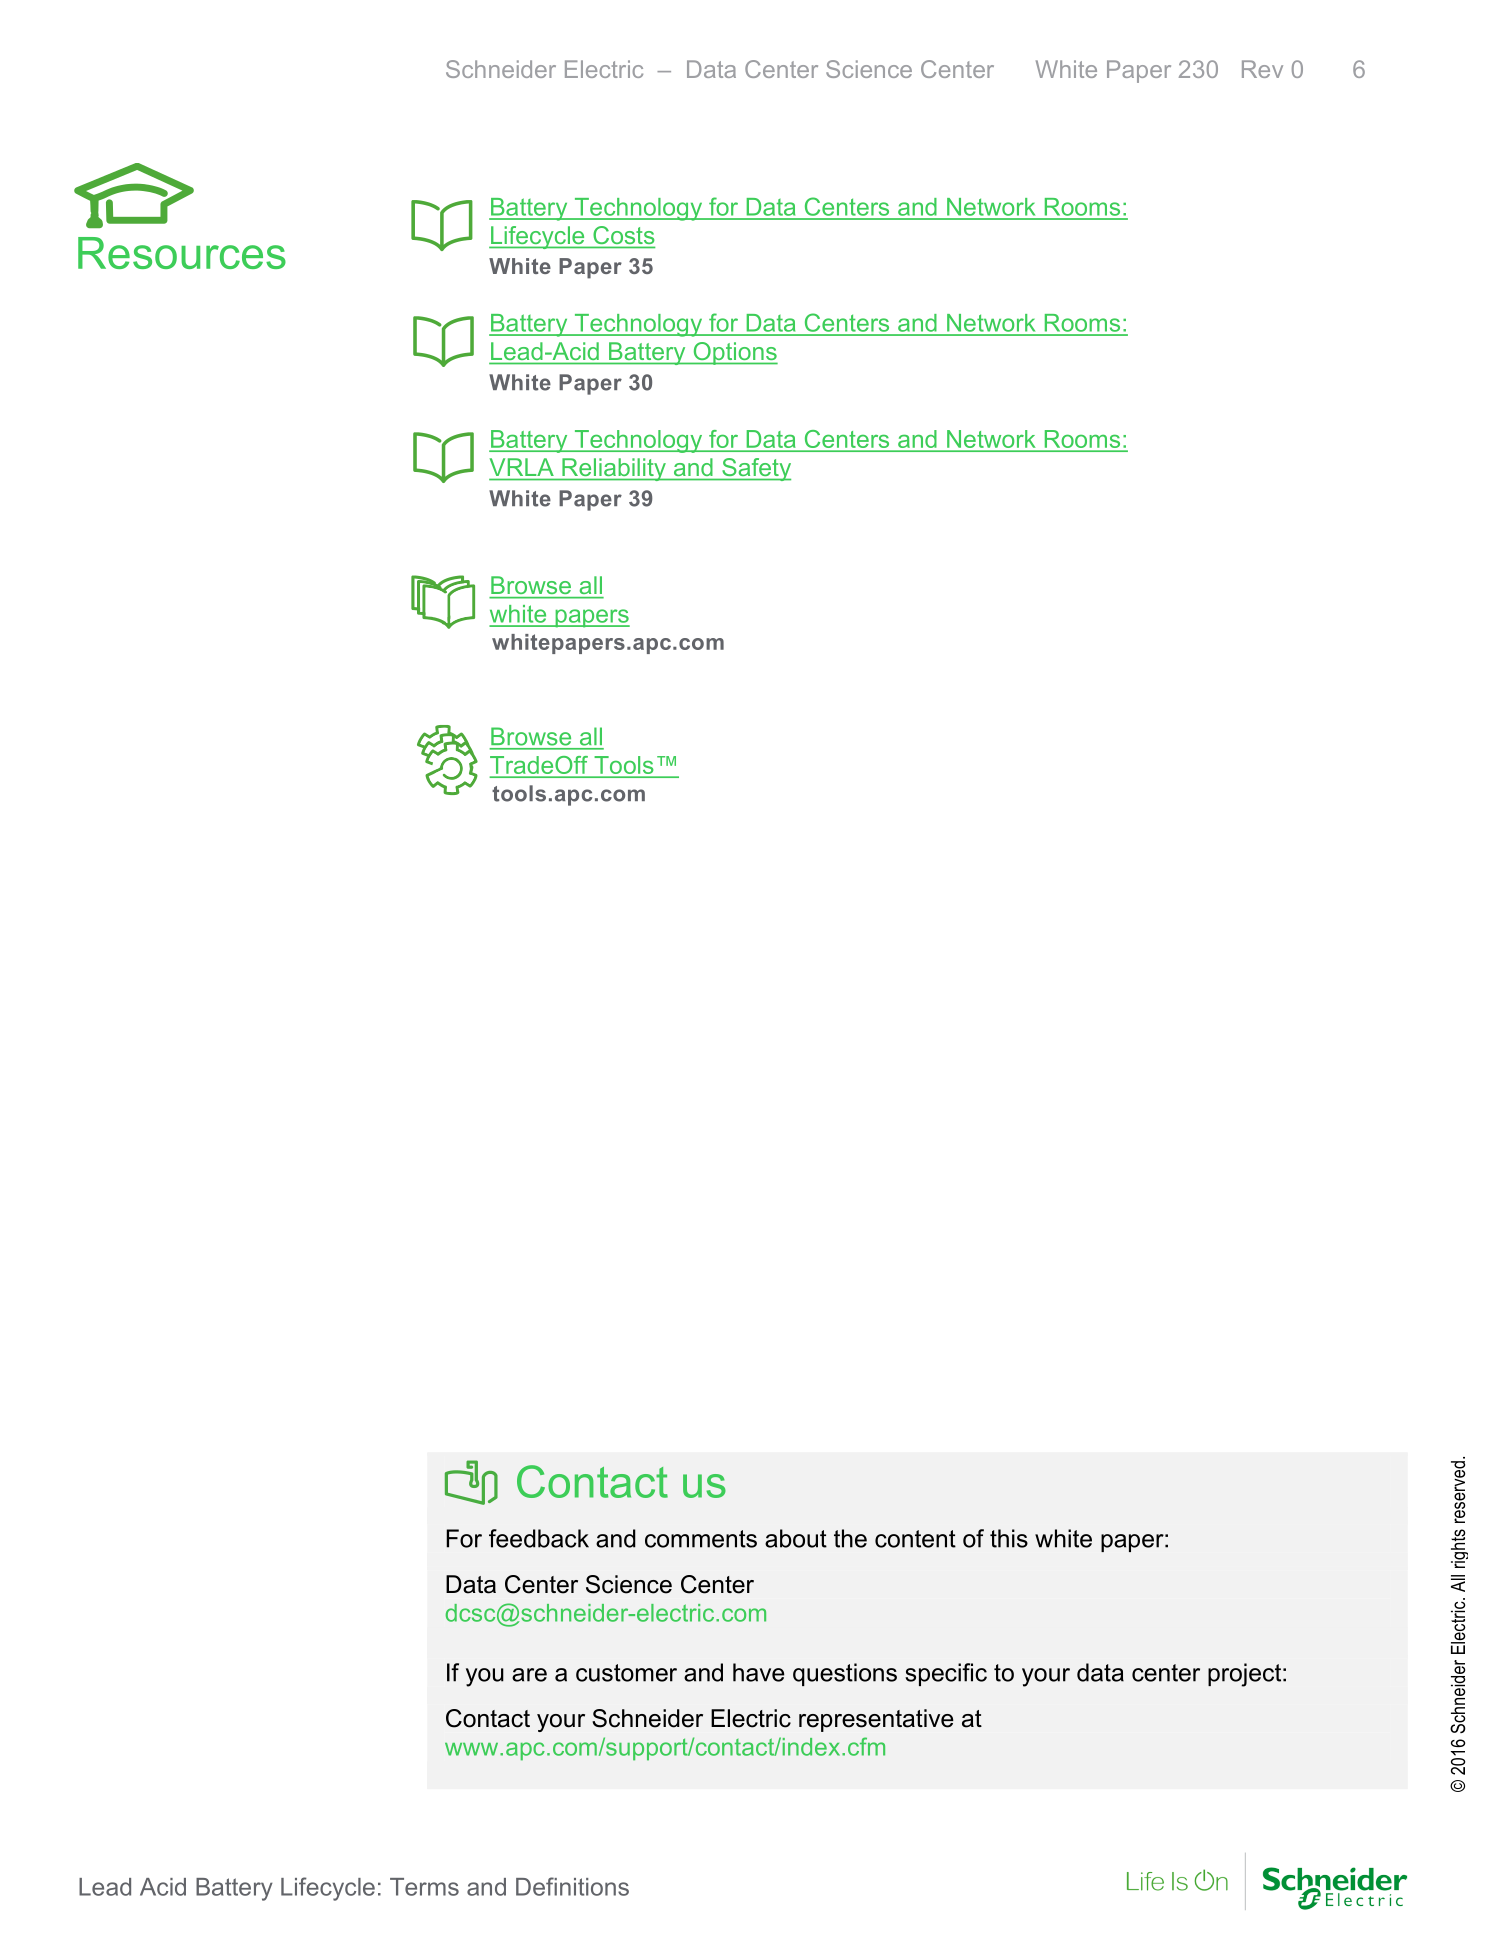 The width and height of the screenshot is (1512, 1956). What do you see at coordinates (539, 1538) in the screenshot?
I see `feedback` at bounding box center [539, 1538].
